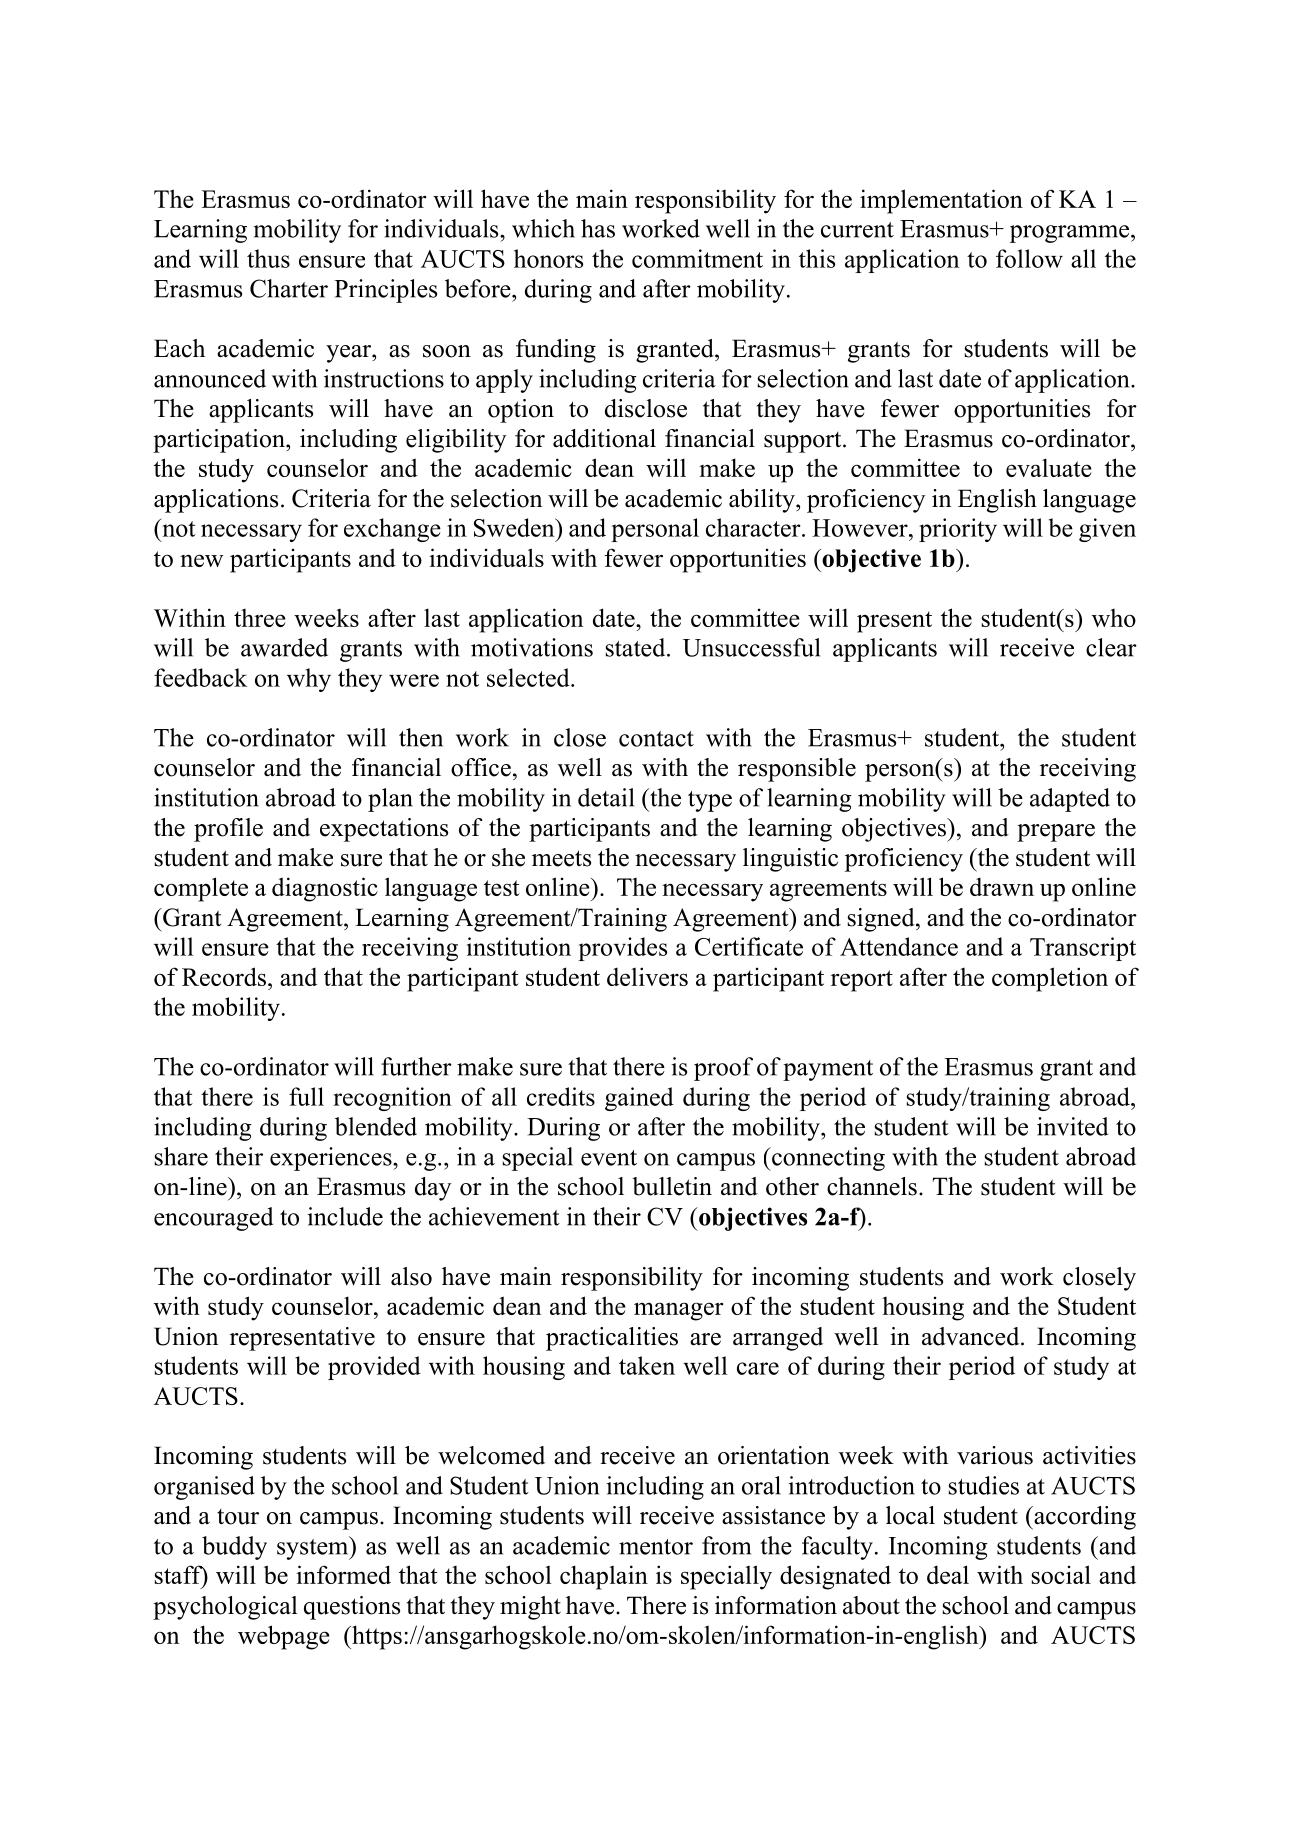  What do you see at coordinates (268, 258) in the page?
I see `thus` at bounding box center [268, 258].
